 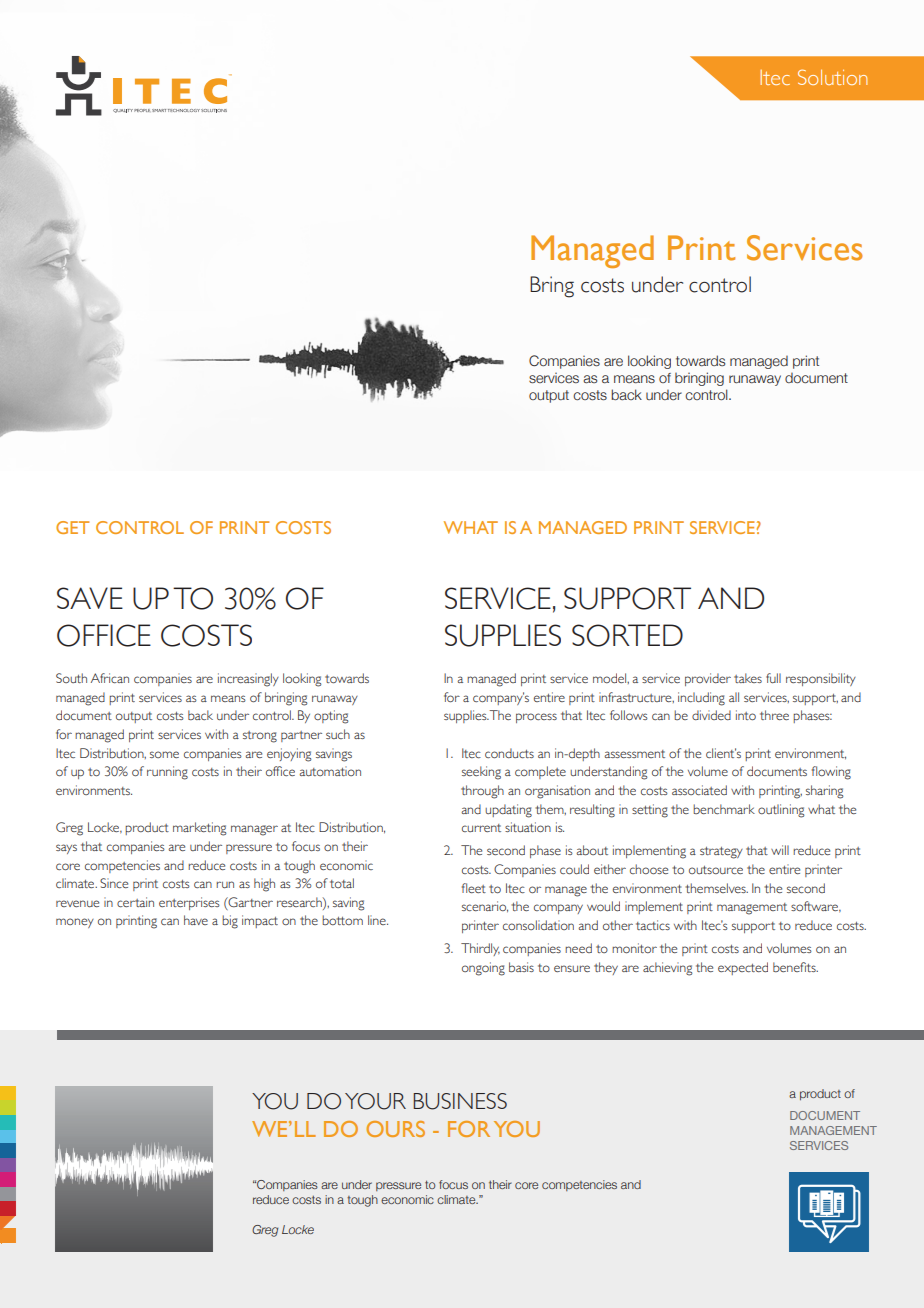 What do you see at coordinates (375, 1101) in the document?
I see `YOUR` at bounding box center [375, 1101].
